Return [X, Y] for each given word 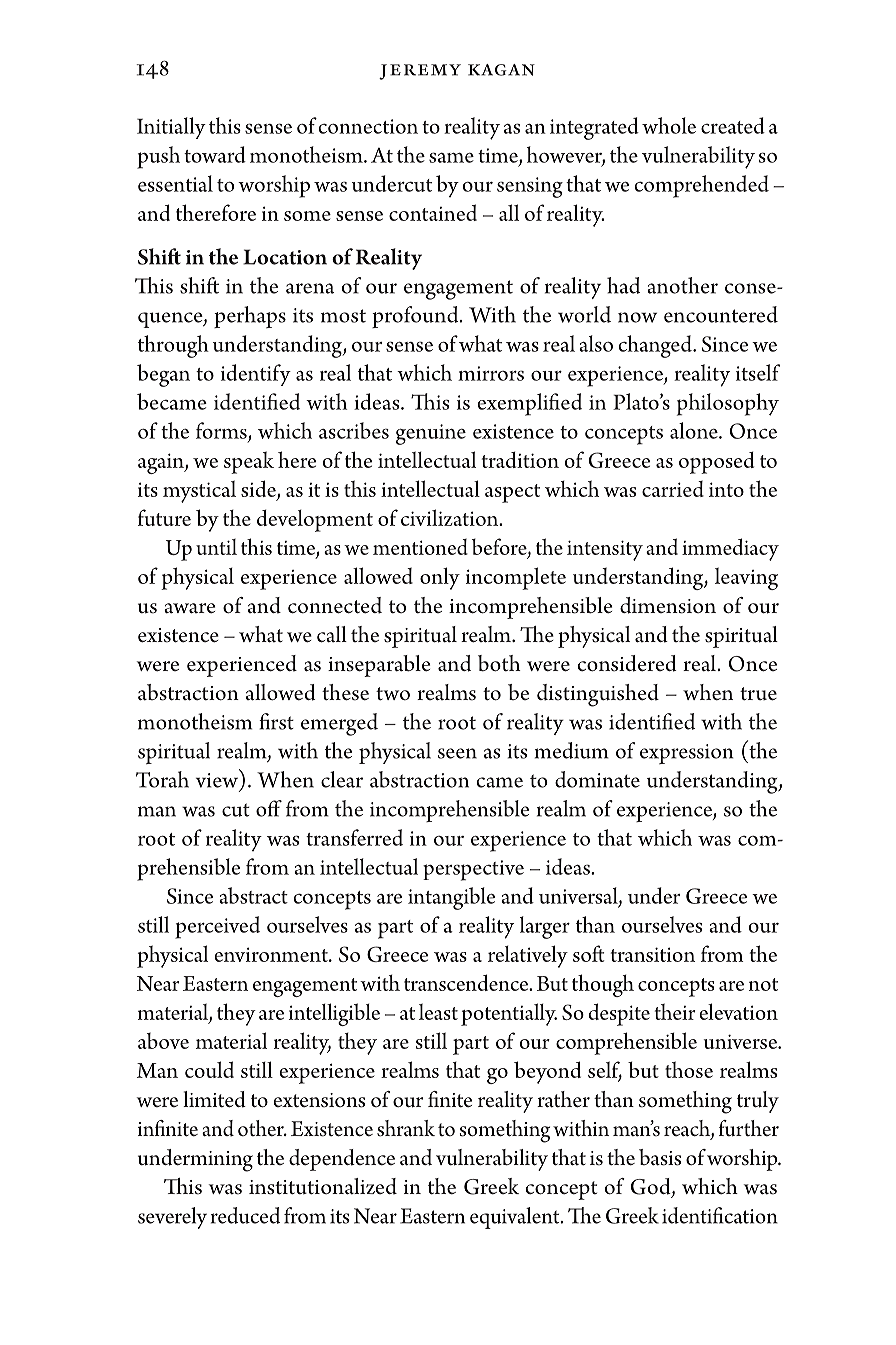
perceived [217, 927]
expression [687, 754]
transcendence [467, 982]
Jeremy [420, 72]
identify [256, 375]
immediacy [730, 549]
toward [215, 154]
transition [652, 954]
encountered [721, 314]
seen [457, 753]
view [217, 780]
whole [669, 125]
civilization [451, 517]
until [216, 547]
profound [416, 317]
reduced [245, 1215]
